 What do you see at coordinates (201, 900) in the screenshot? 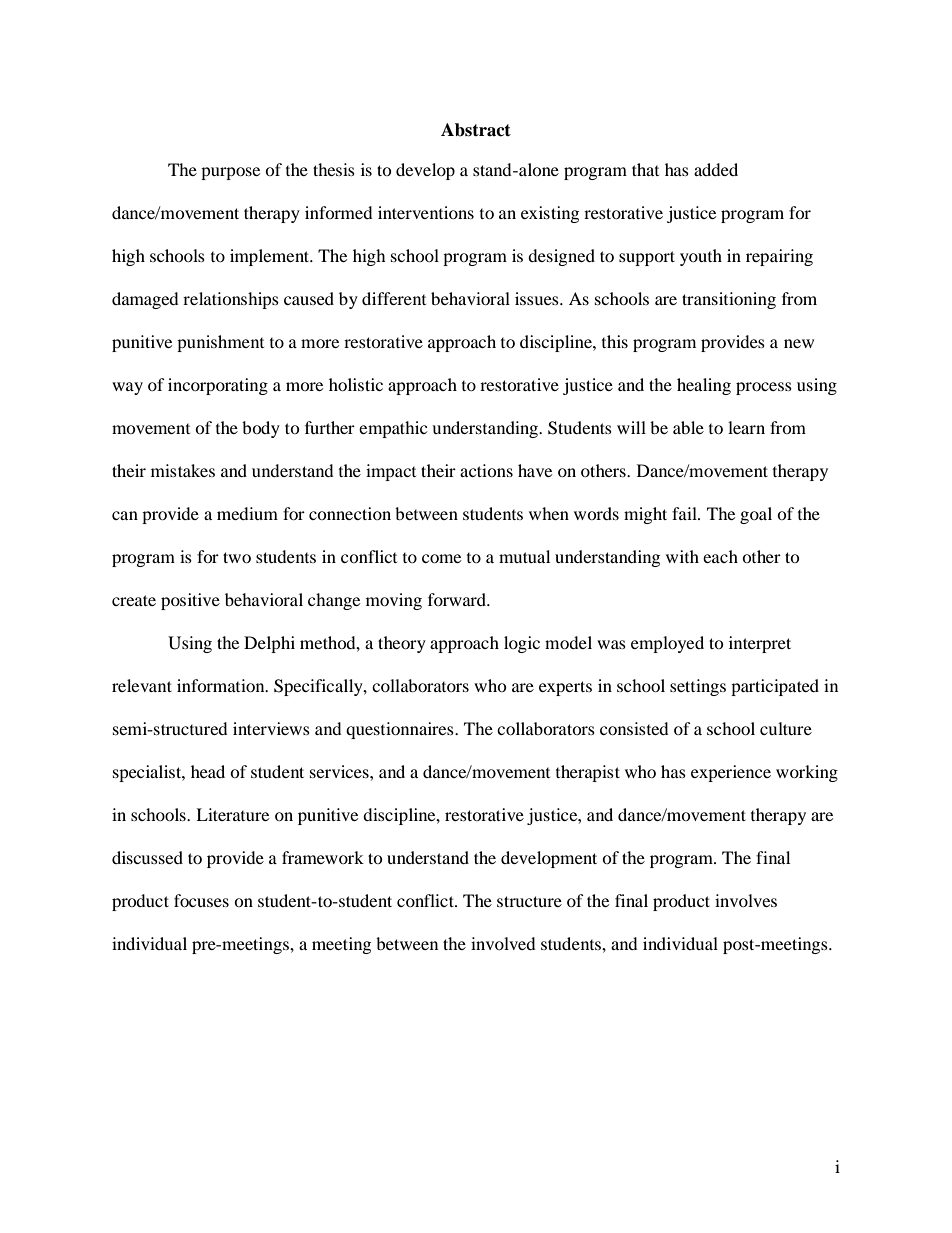
I see `focuses` at bounding box center [201, 900].
